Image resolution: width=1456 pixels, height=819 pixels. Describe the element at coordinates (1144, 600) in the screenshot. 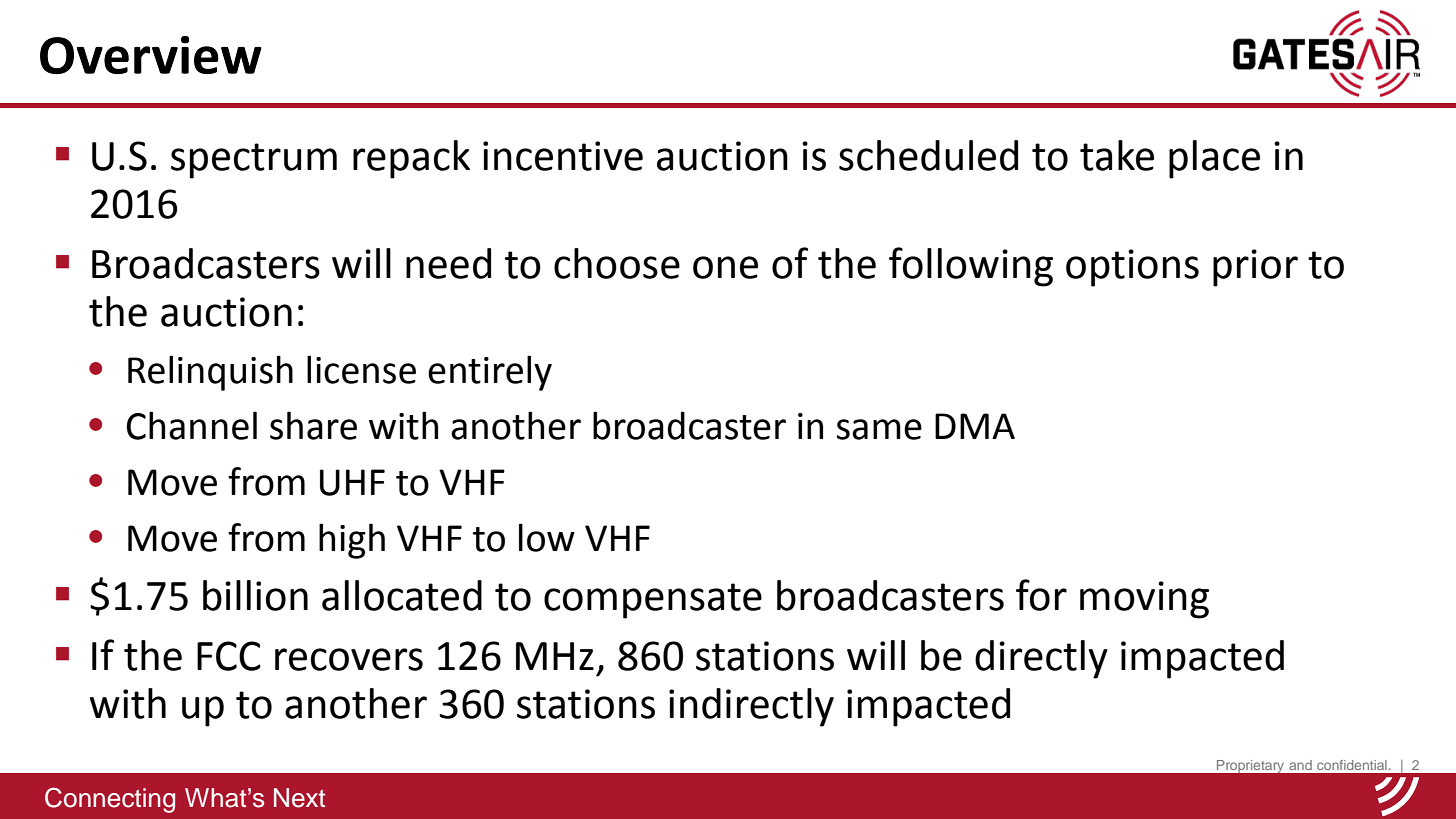

I see `moving` at that location.
